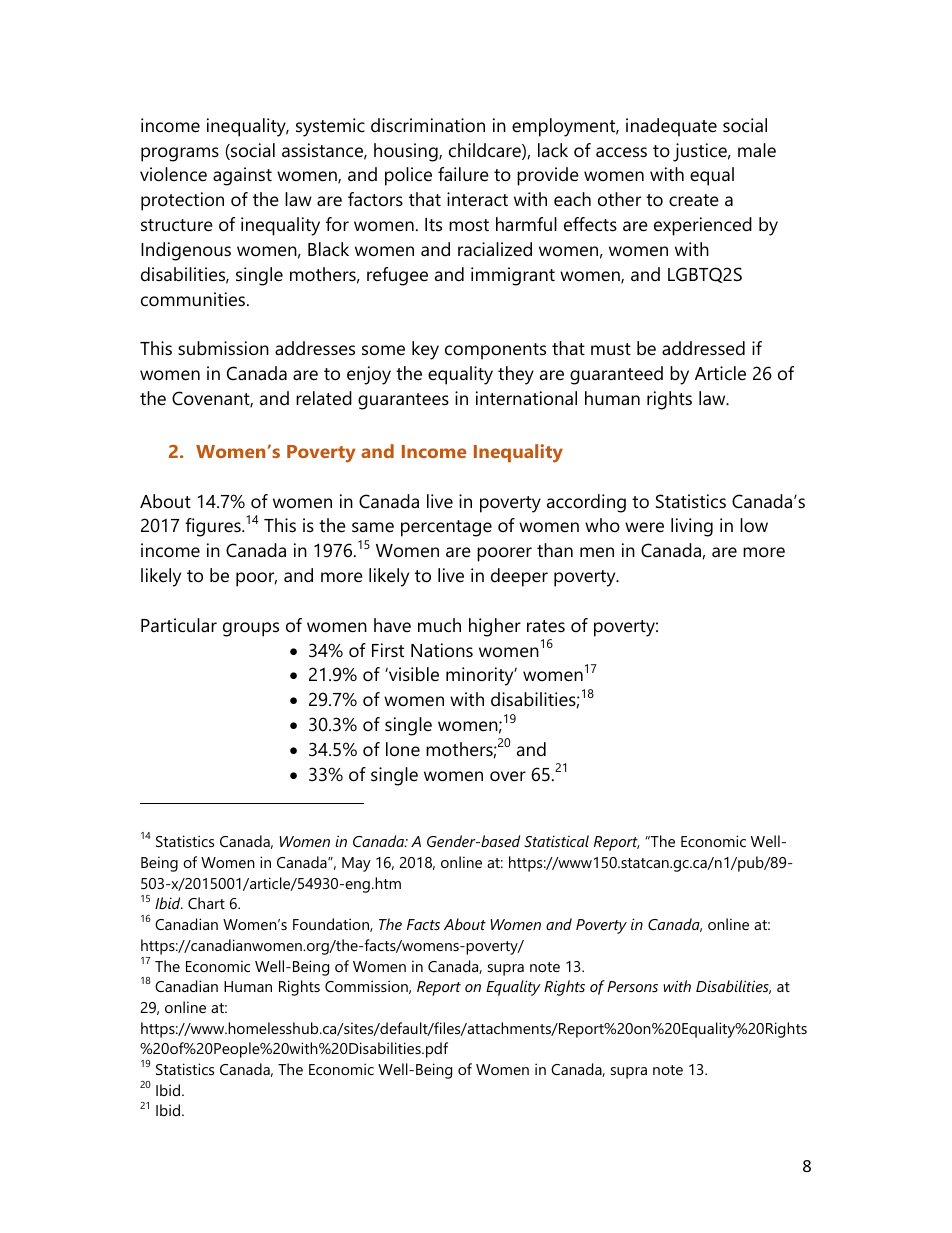  What do you see at coordinates (463, 174) in the document?
I see `failure` at bounding box center [463, 174].
